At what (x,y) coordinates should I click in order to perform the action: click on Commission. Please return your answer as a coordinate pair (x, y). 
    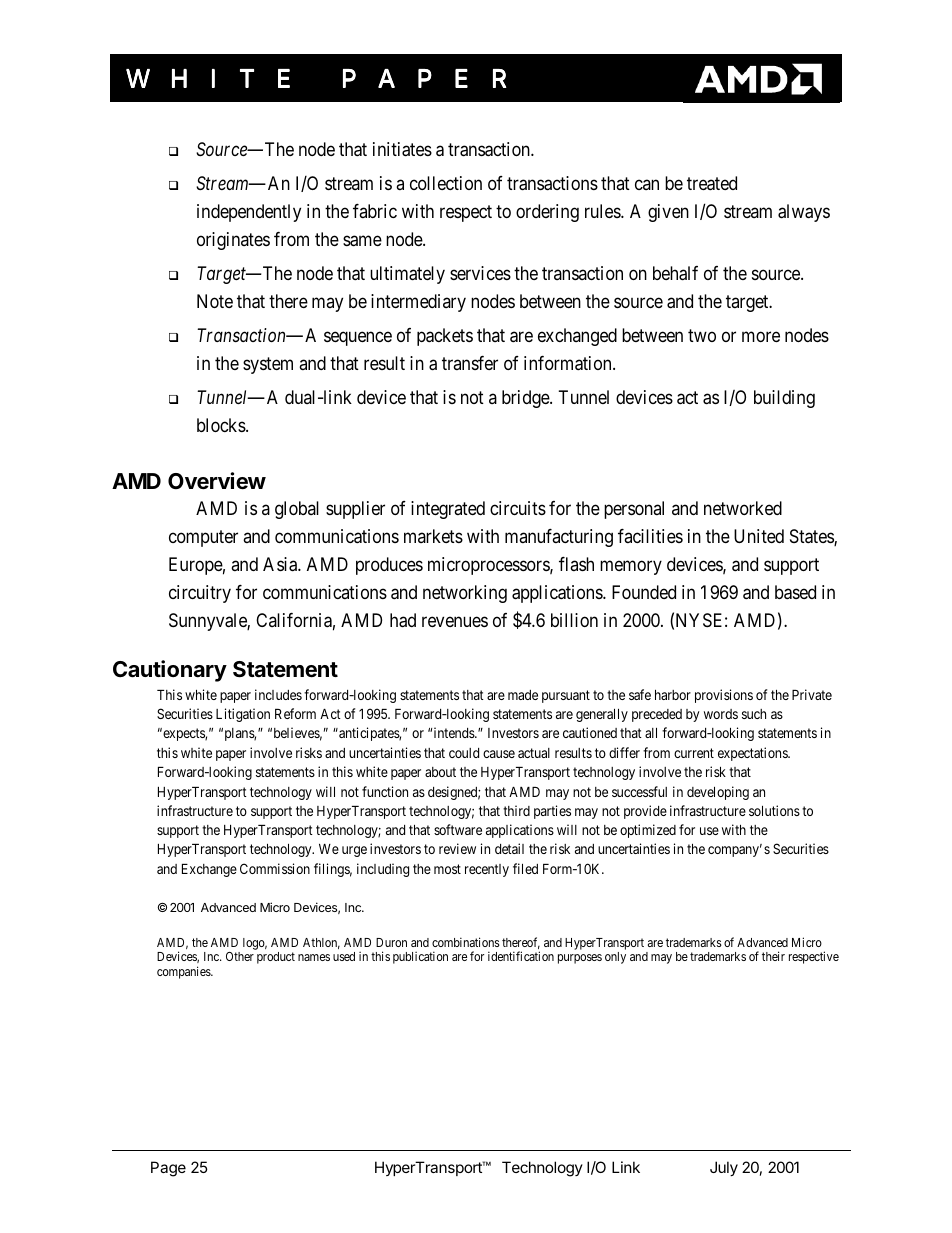
    Looking at the image, I should click on (275, 868).
